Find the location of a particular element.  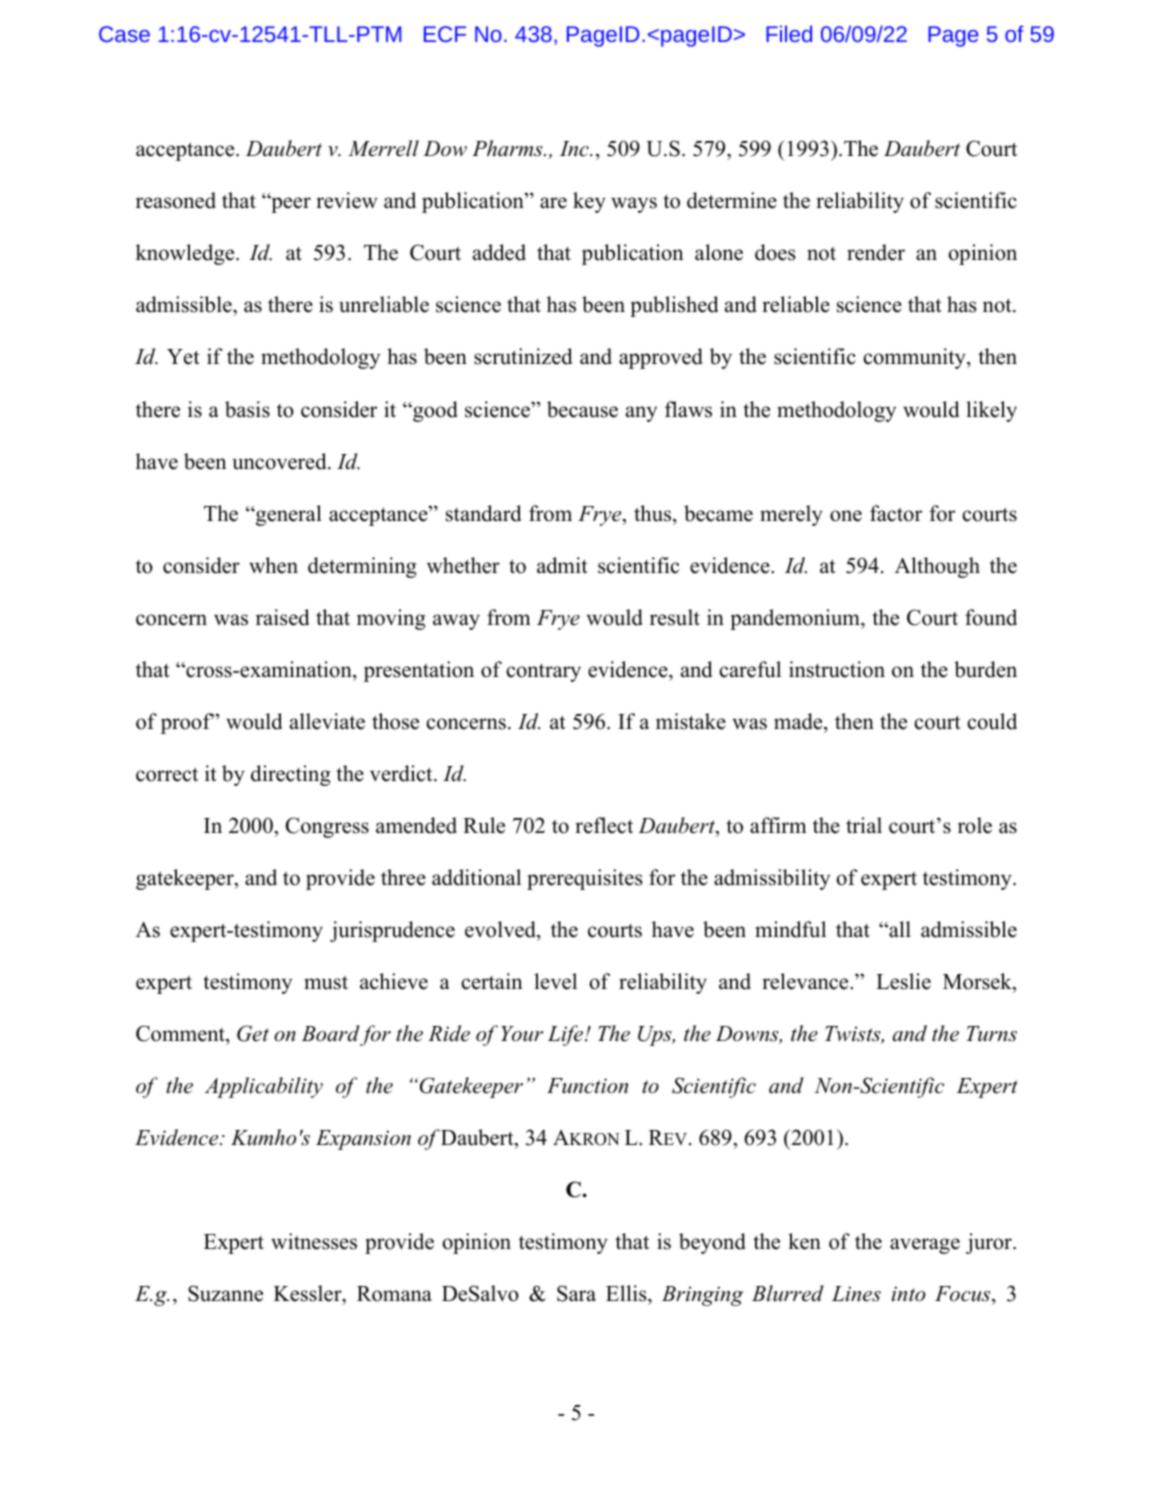

raised is located at coordinates (282, 617).
